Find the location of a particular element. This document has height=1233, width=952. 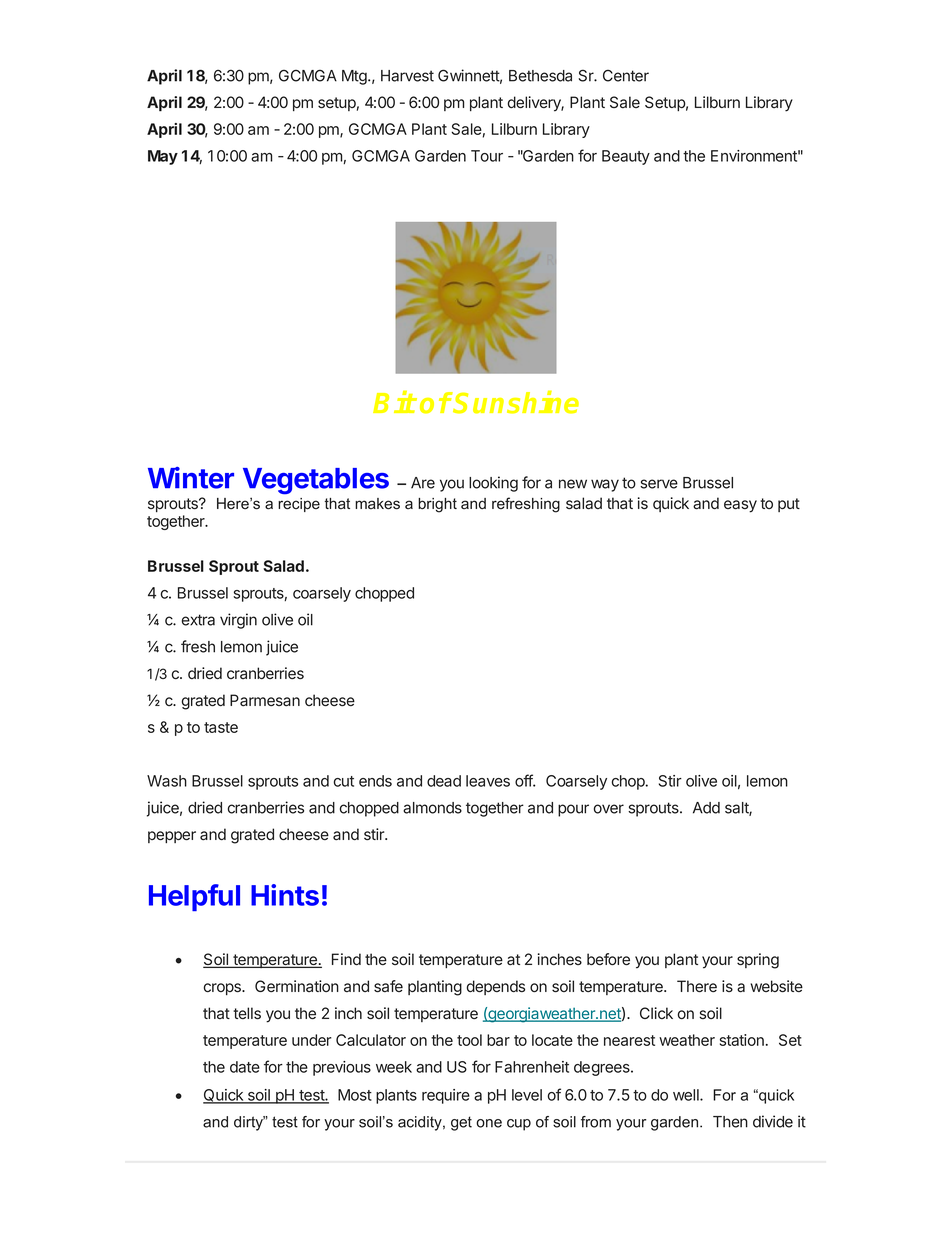

Winter is located at coordinates (191, 478).
